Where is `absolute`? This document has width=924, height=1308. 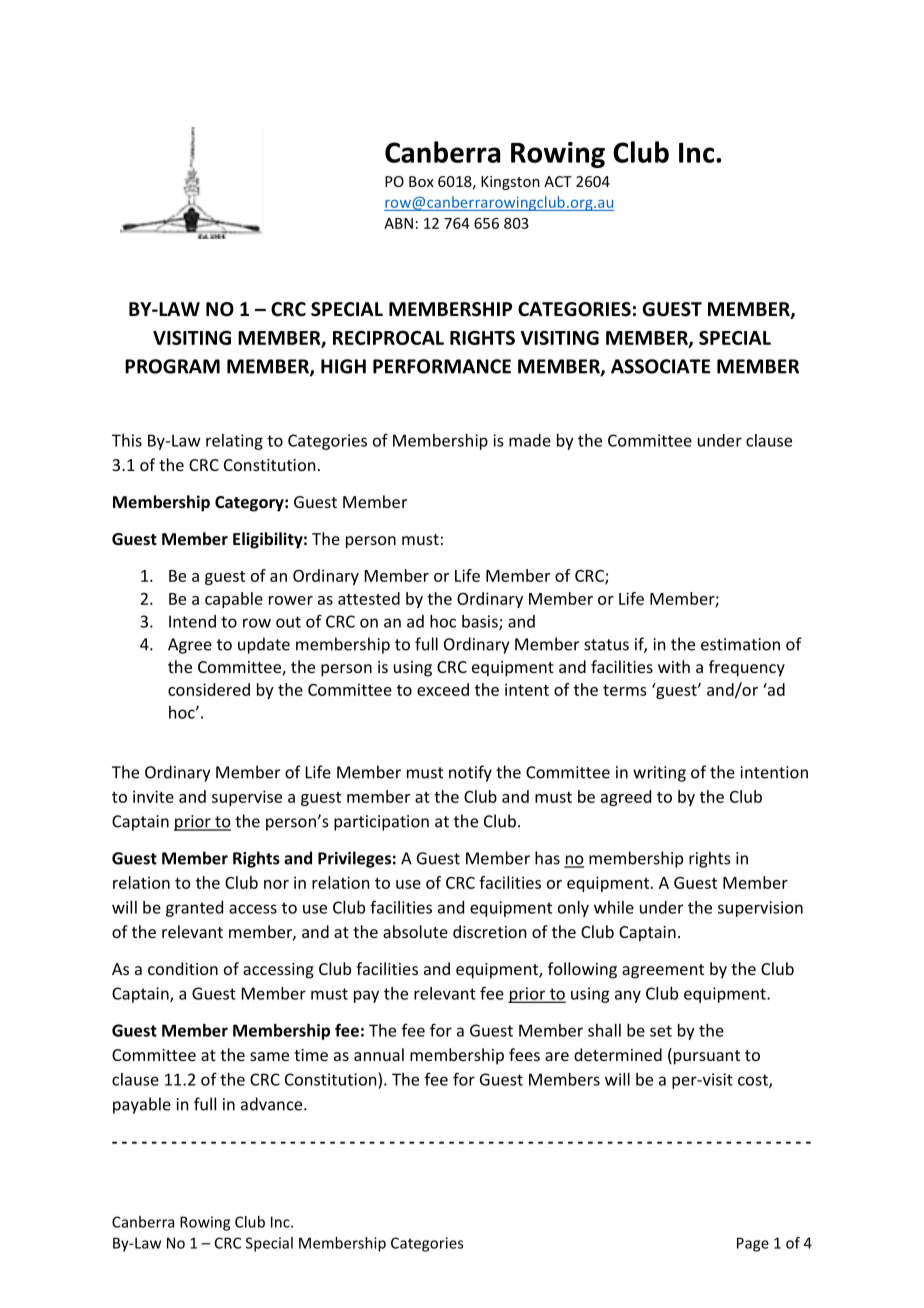 absolute is located at coordinates (415, 931).
